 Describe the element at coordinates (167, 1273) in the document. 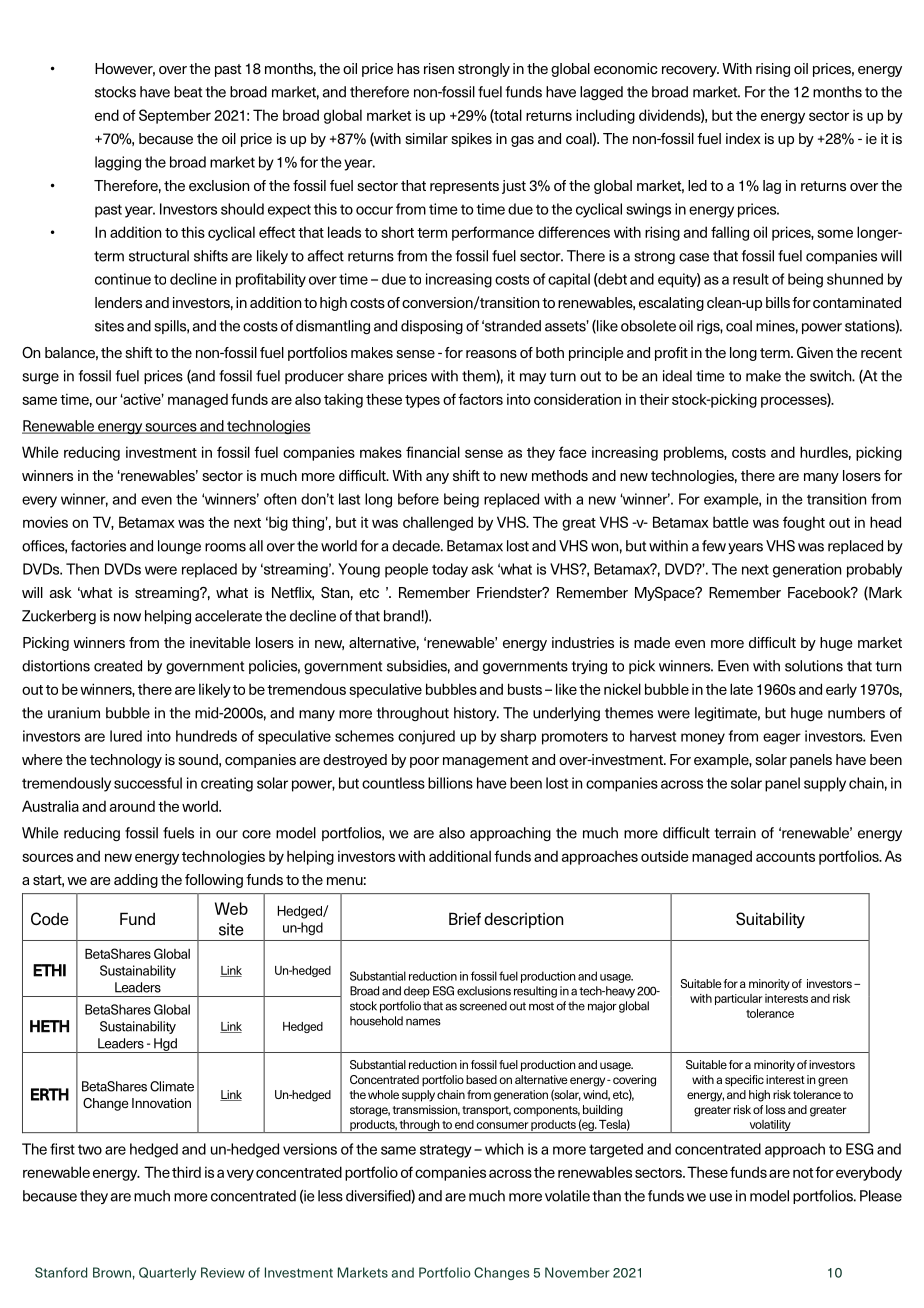

I see `Quarterly` at that location.
